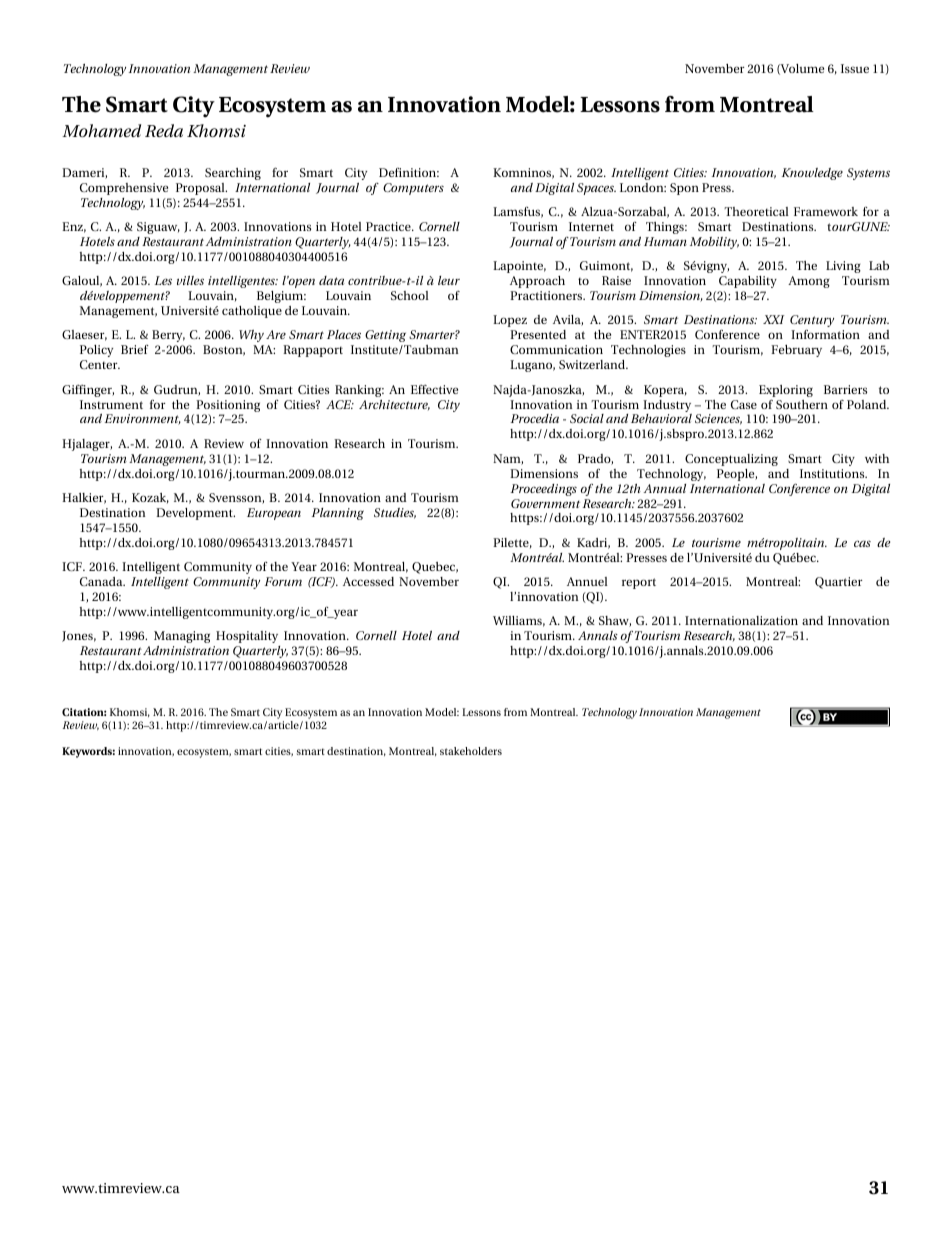  What do you see at coordinates (182, 637) in the screenshot?
I see `Managing` at bounding box center [182, 637].
